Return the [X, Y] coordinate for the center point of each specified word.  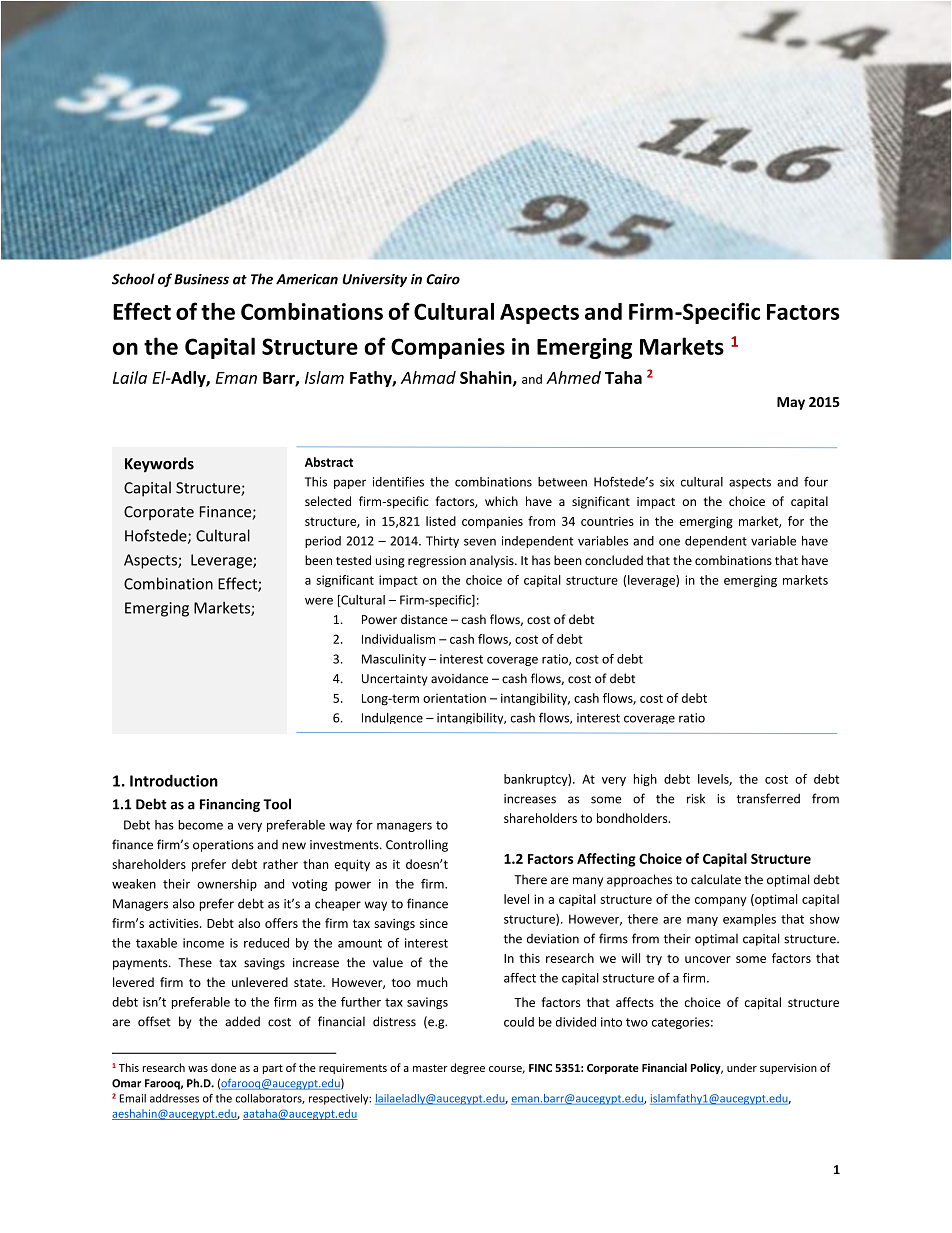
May [791, 403]
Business [201, 279]
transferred [768, 798]
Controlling [417, 845]
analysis [493, 561]
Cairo [443, 279]
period [323, 542]
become [200, 825]
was [198, 1069]
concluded [614, 560]
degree [468, 1068]
